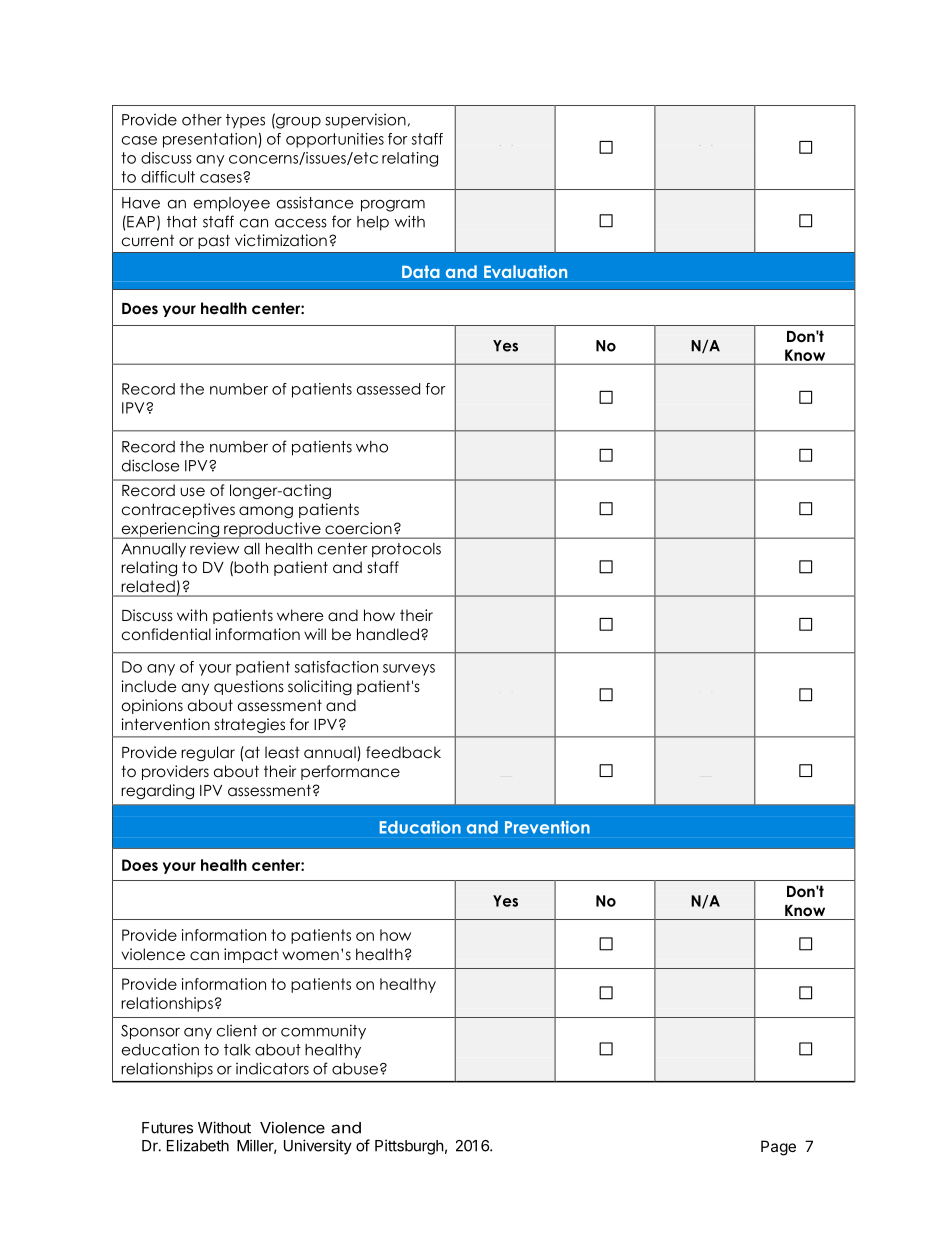 The width and height of the document is (952, 1233). I want to click on surveys, so click(409, 670).
